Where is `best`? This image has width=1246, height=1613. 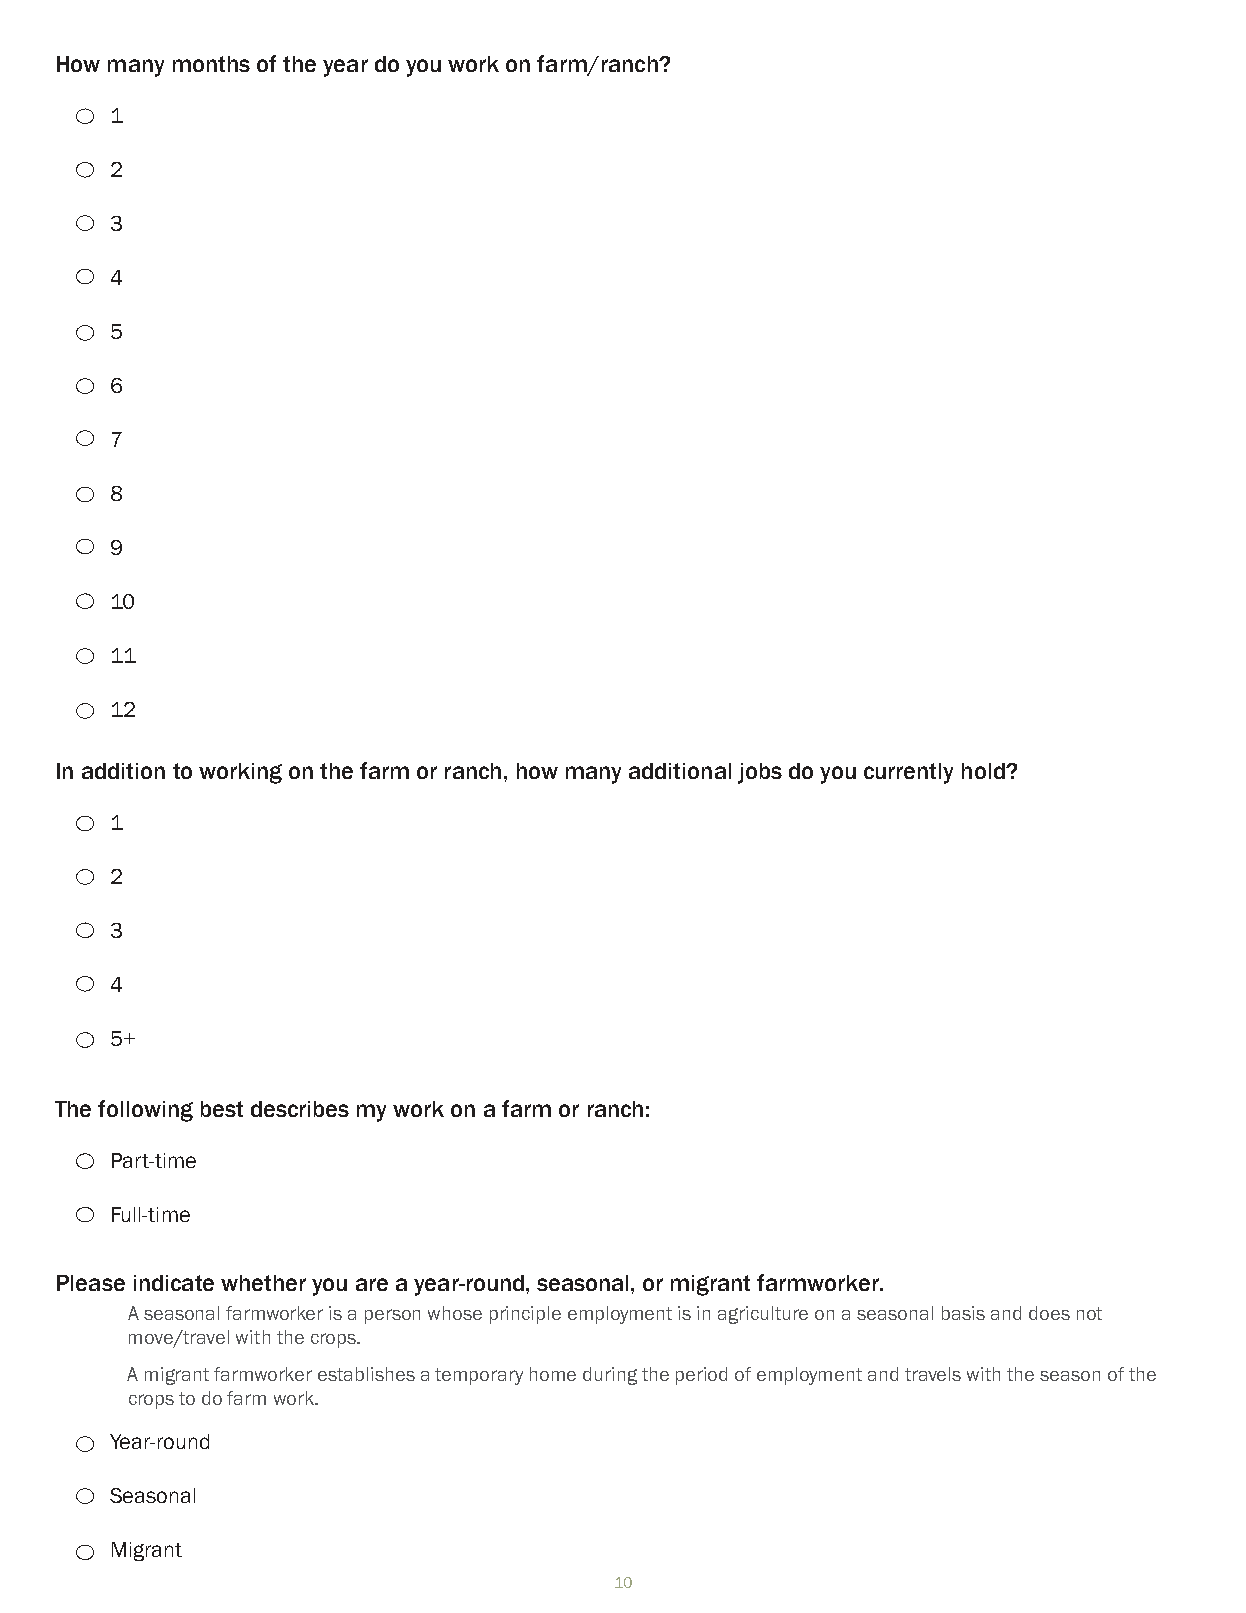 best is located at coordinates (222, 1109).
